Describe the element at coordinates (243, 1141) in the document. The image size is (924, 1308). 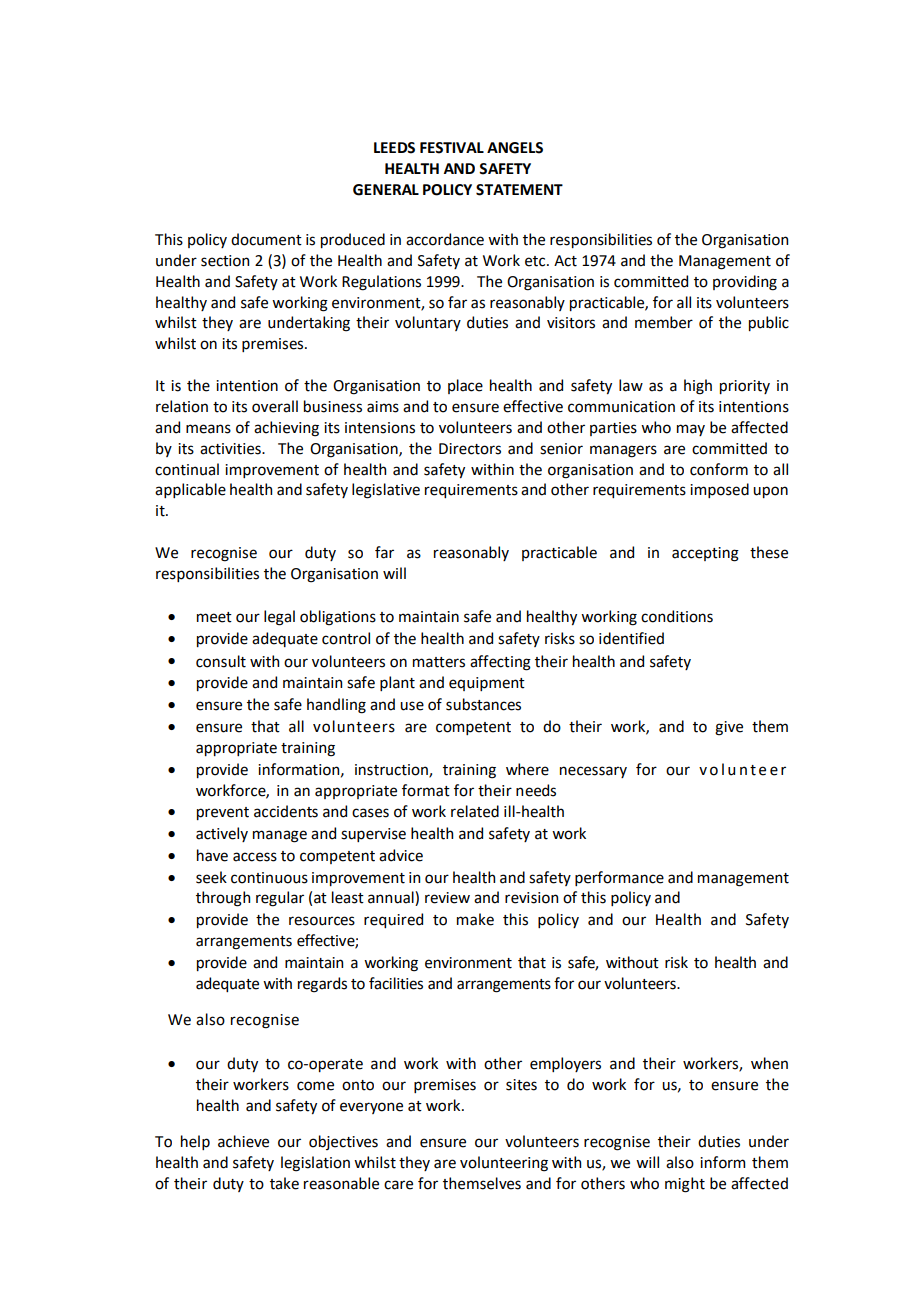
I see `achieve` at that location.
